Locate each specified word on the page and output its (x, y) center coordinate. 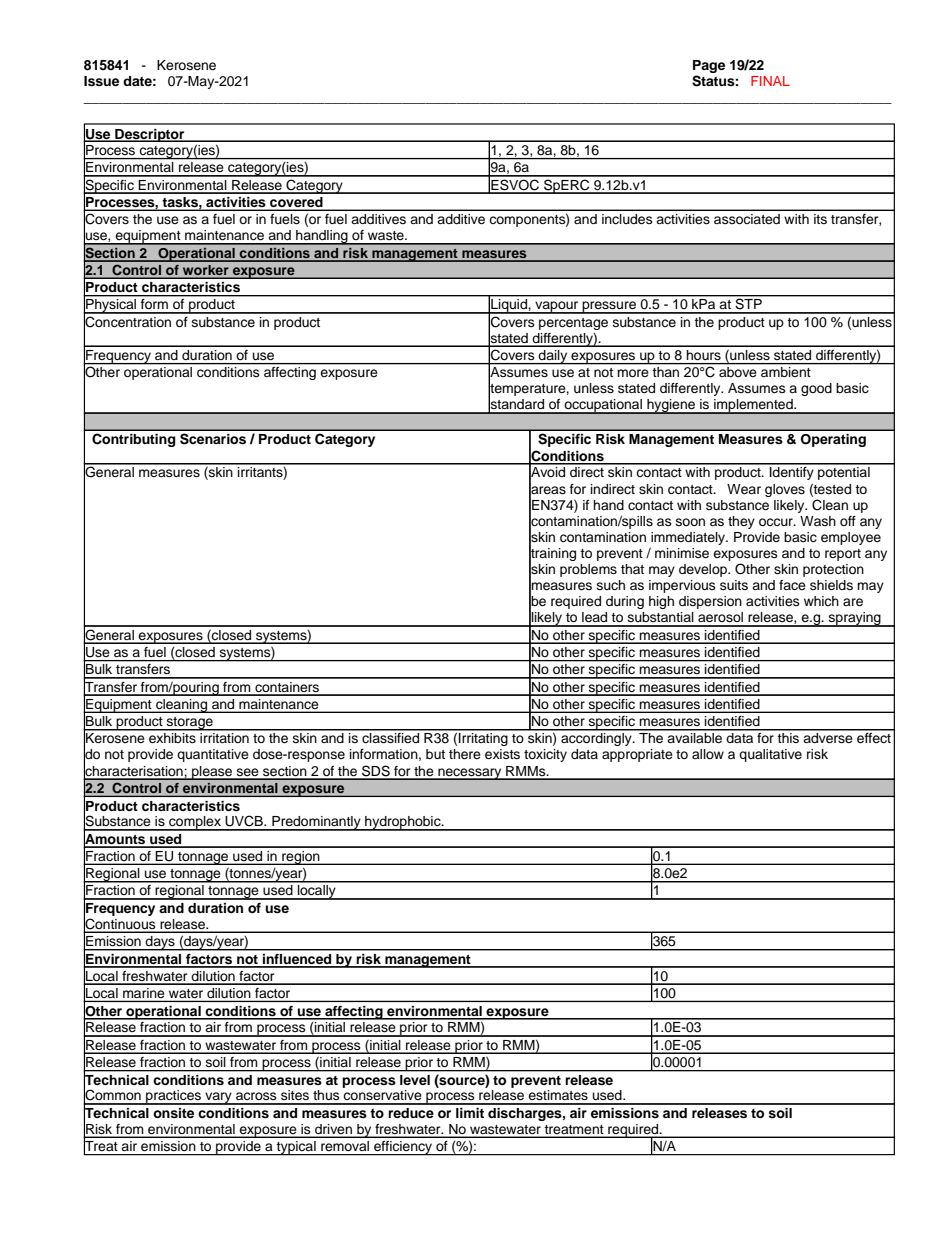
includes (627, 219)
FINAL (770, 81)
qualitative (770, 755)
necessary (470, 774)
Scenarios (213, 439)
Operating (833, 440)
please (212, 773)
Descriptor (150, 135)
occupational (603, 406)
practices (174, 1097)
